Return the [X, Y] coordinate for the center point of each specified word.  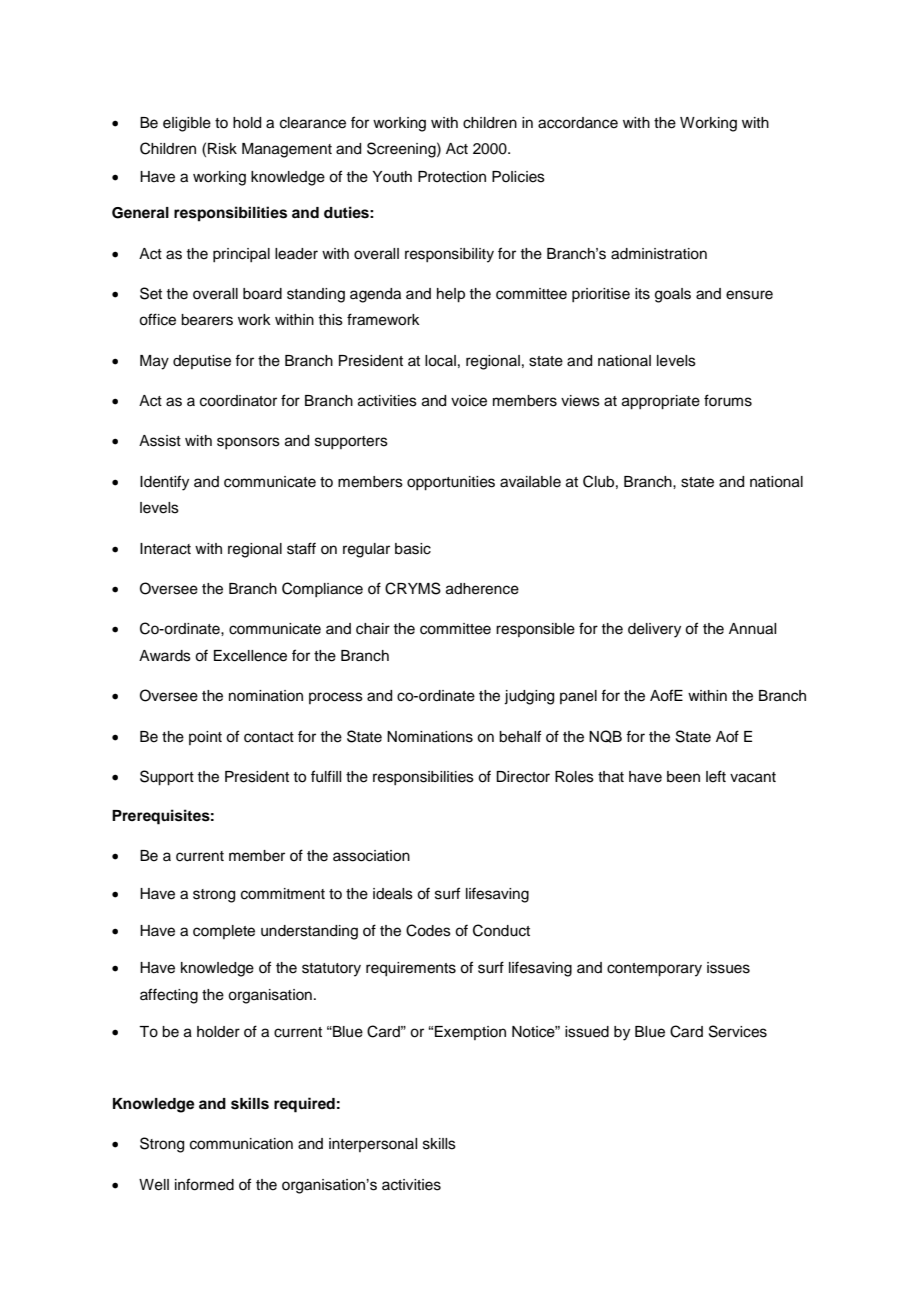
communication [241, 1144]
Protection [452, 177]
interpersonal [373, 1145]
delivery [654, 630]
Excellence [250, 656]
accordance [578, 123]
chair [373, 629]
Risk [222, 149]
